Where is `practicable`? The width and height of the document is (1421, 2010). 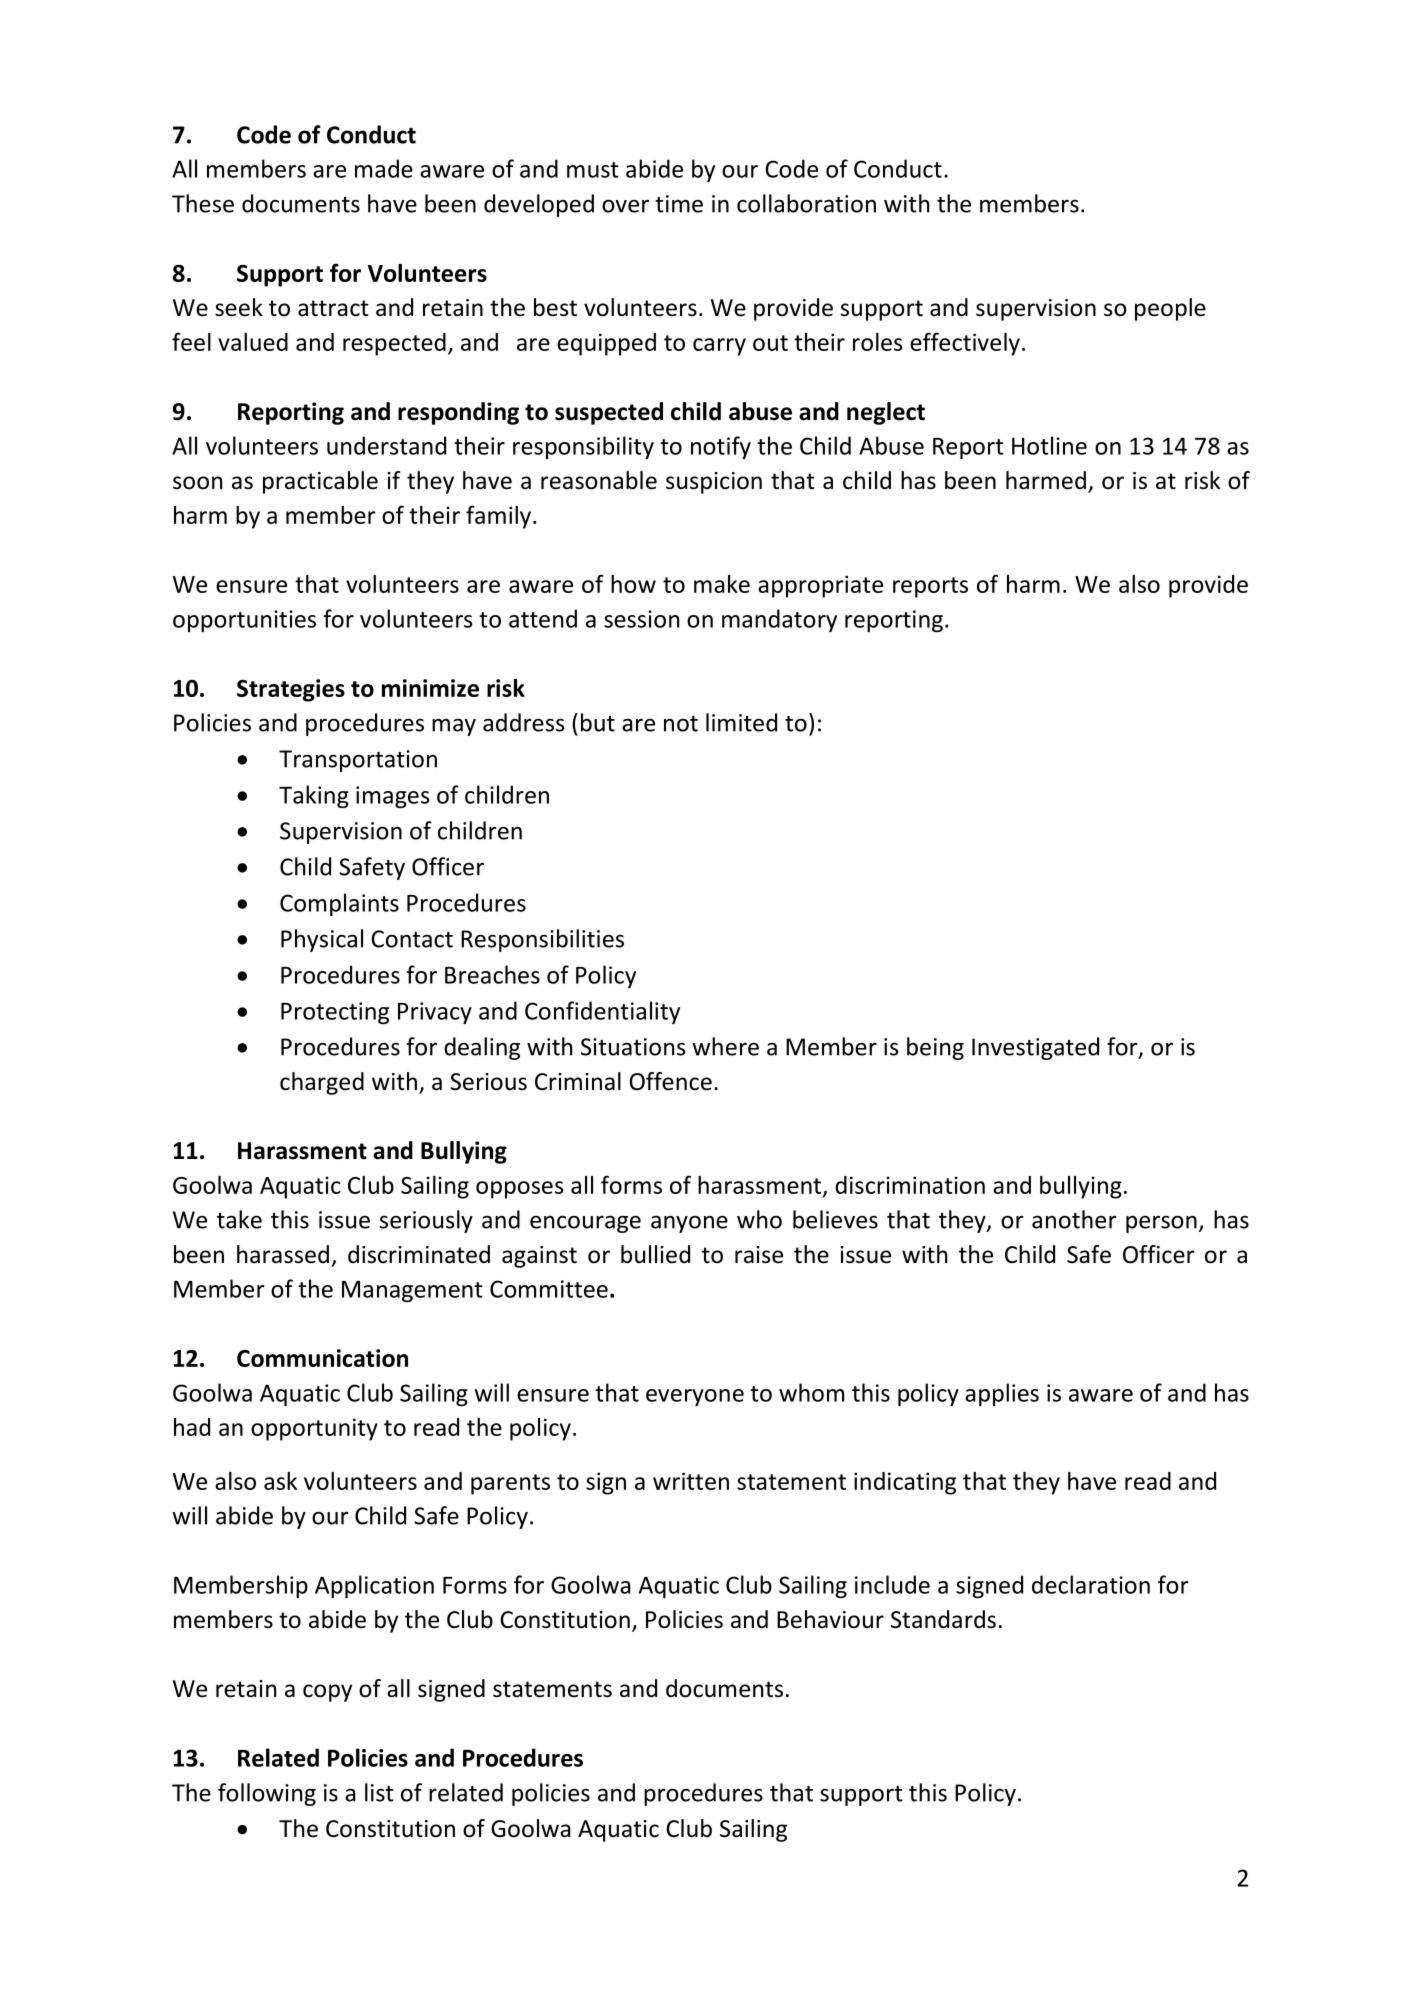 practicable is located at coordinates (320, 482).
